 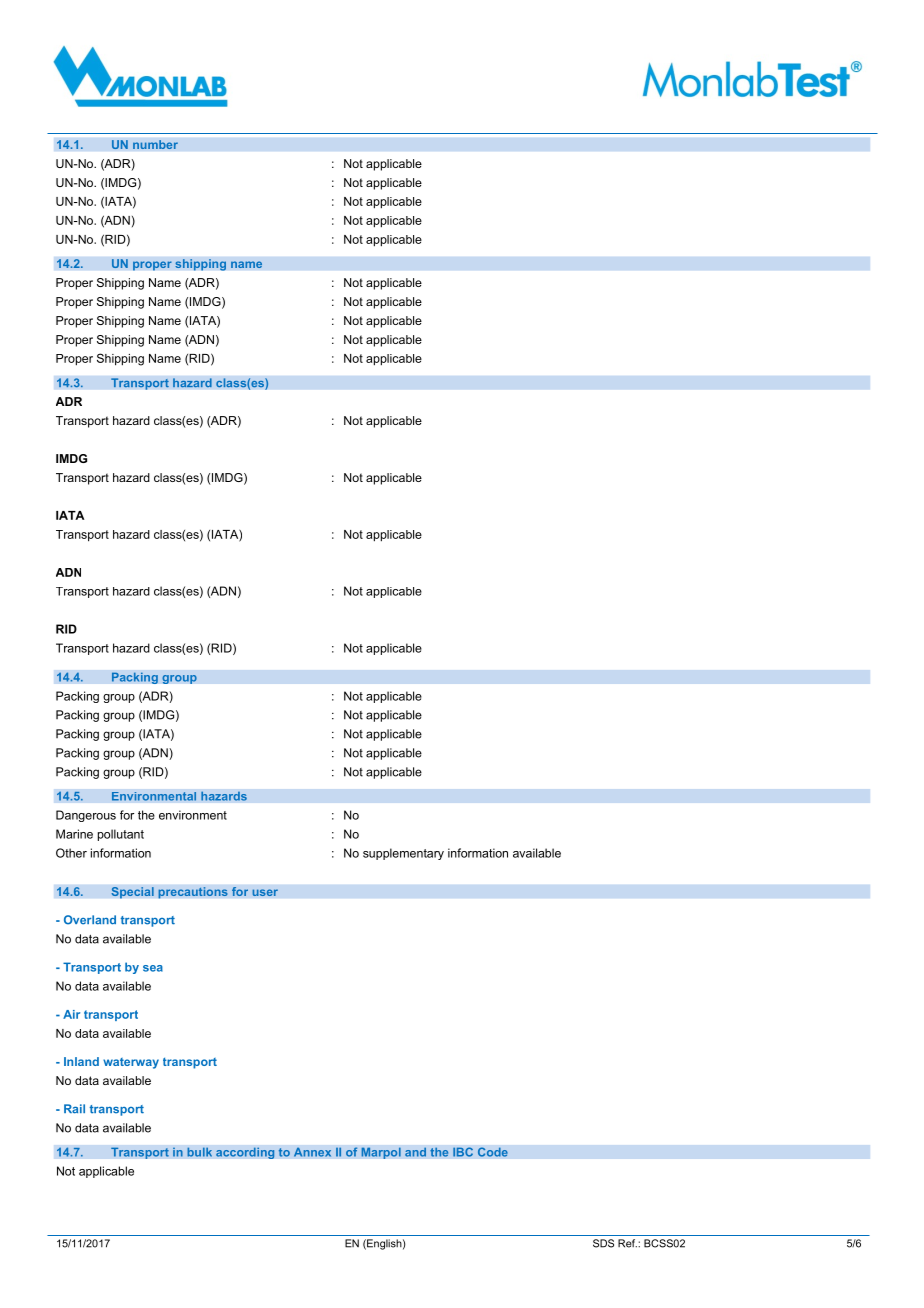 I want to click on Special, so click(x=132, y=893).
